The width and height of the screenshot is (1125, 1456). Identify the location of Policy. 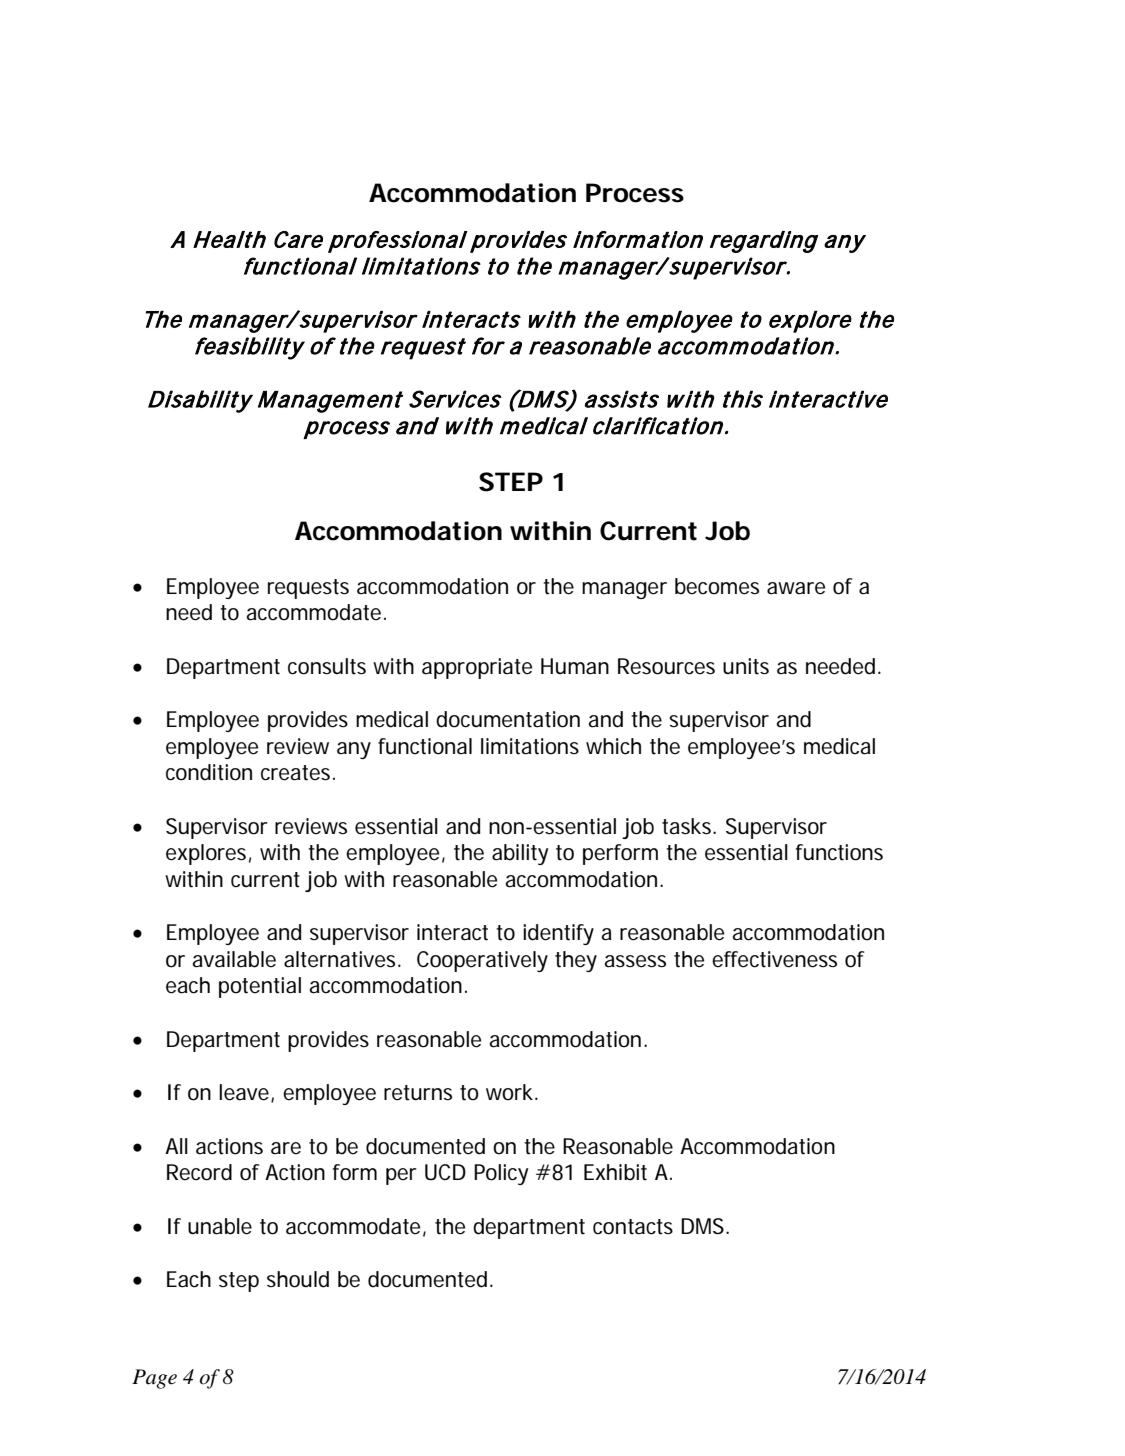
(501, 1174).
